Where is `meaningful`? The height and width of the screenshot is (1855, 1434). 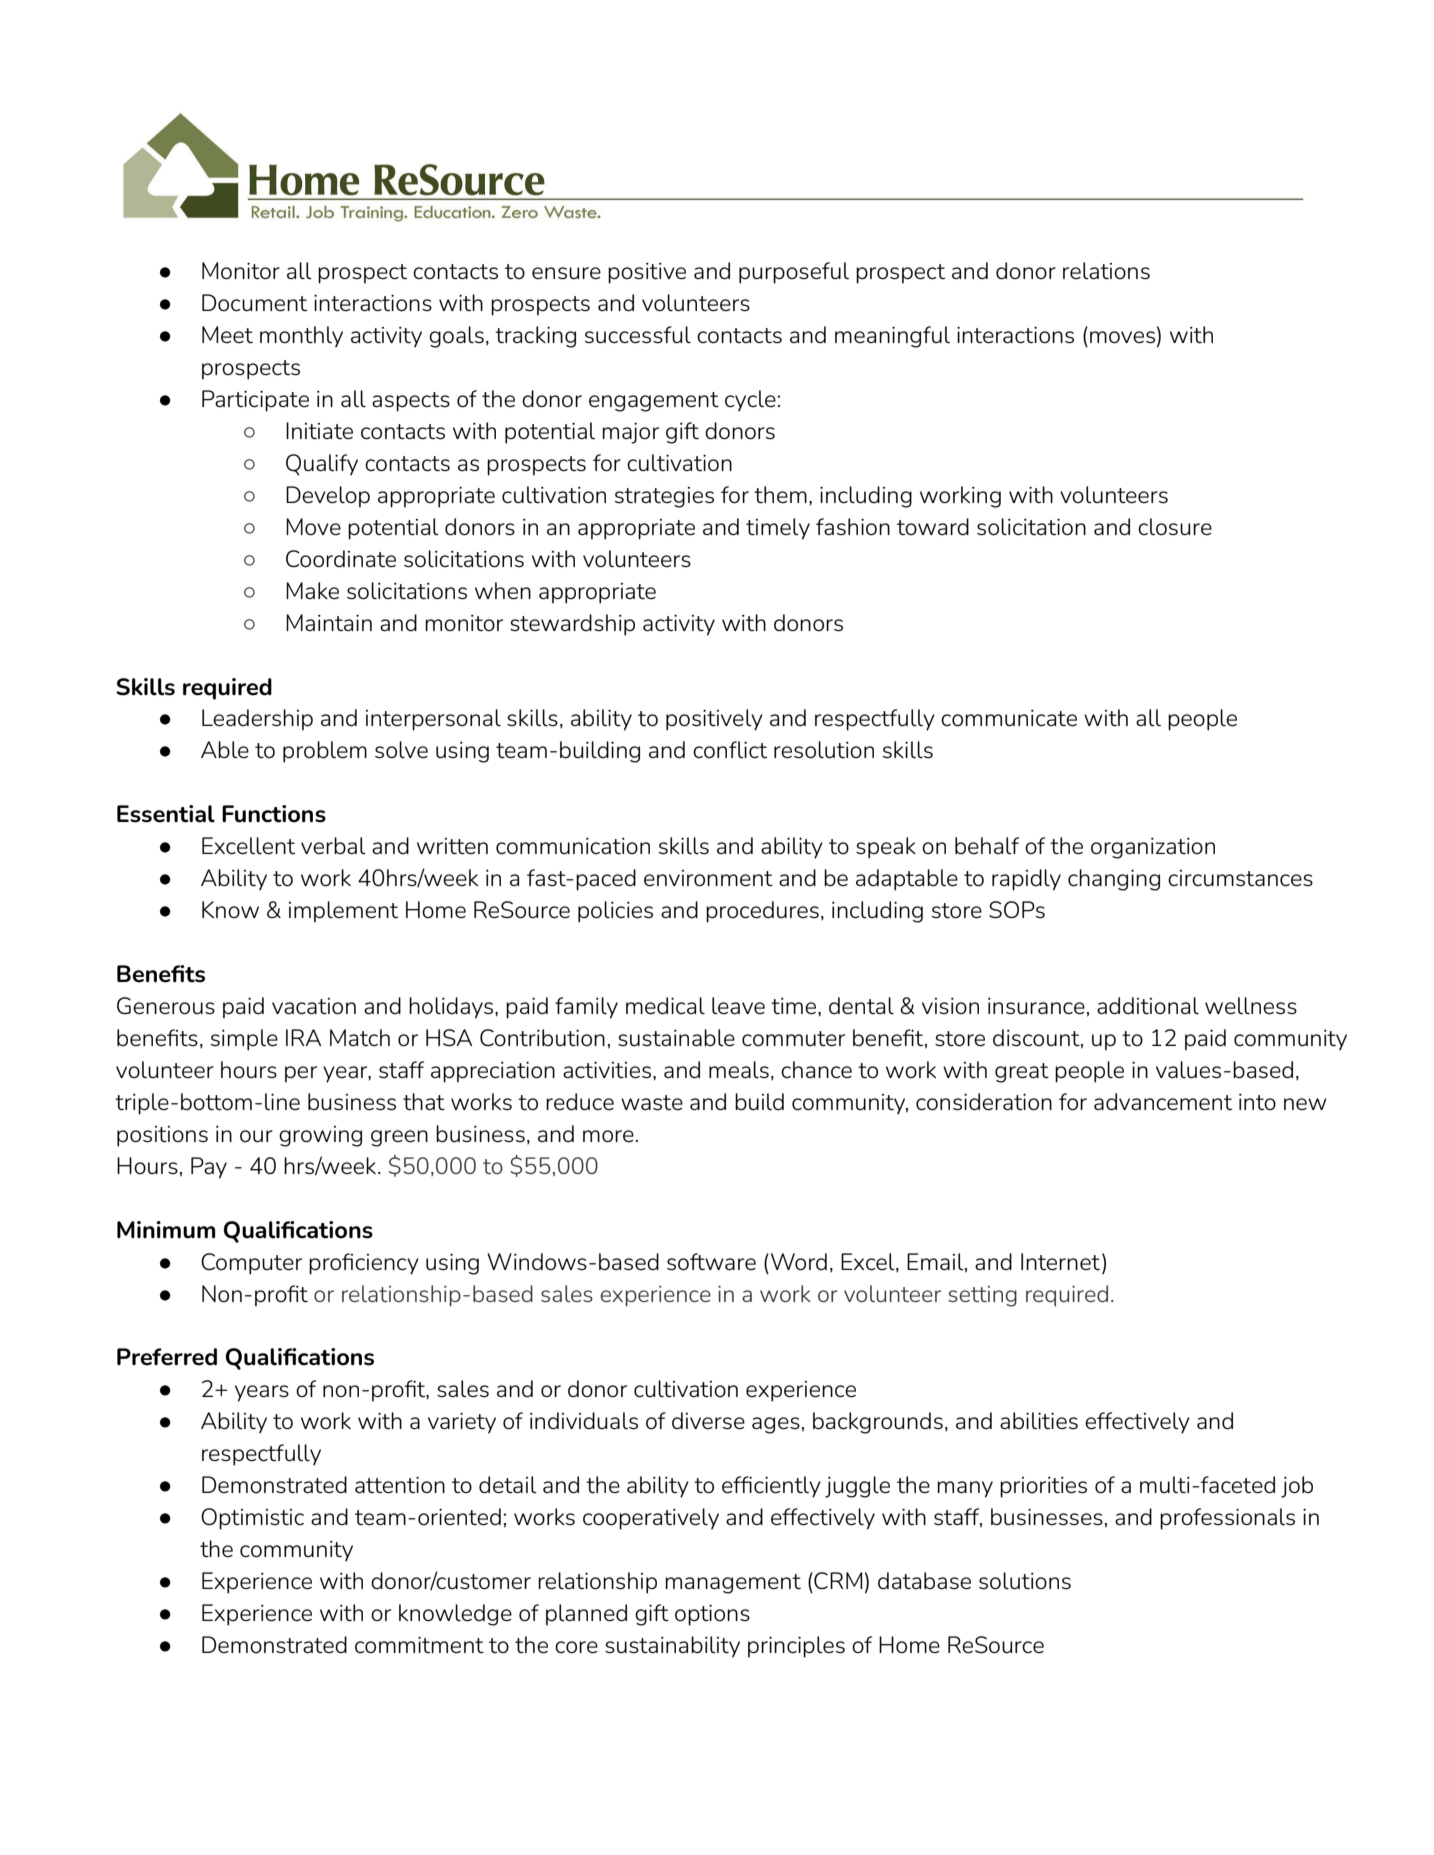
meaningful is located at coordinates (892, 337).
